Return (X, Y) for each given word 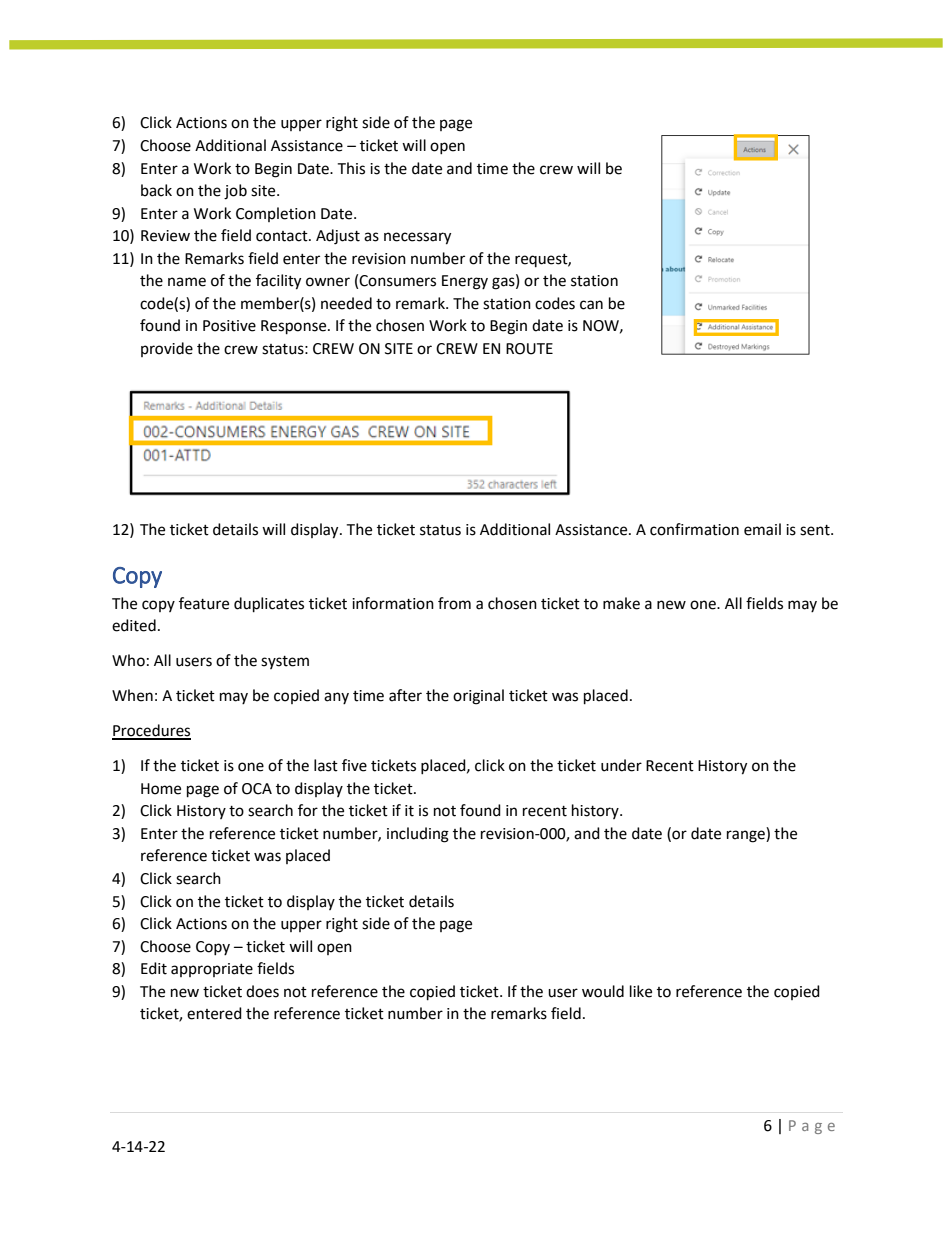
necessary (417, 238)
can (591, 305)
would (603, 991)
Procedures (151, 731)
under (621, 765)
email (762, 529)
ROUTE (529, 349)
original (478, 697)
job (235, 192)
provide (167, 349)
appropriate (212, 970)
